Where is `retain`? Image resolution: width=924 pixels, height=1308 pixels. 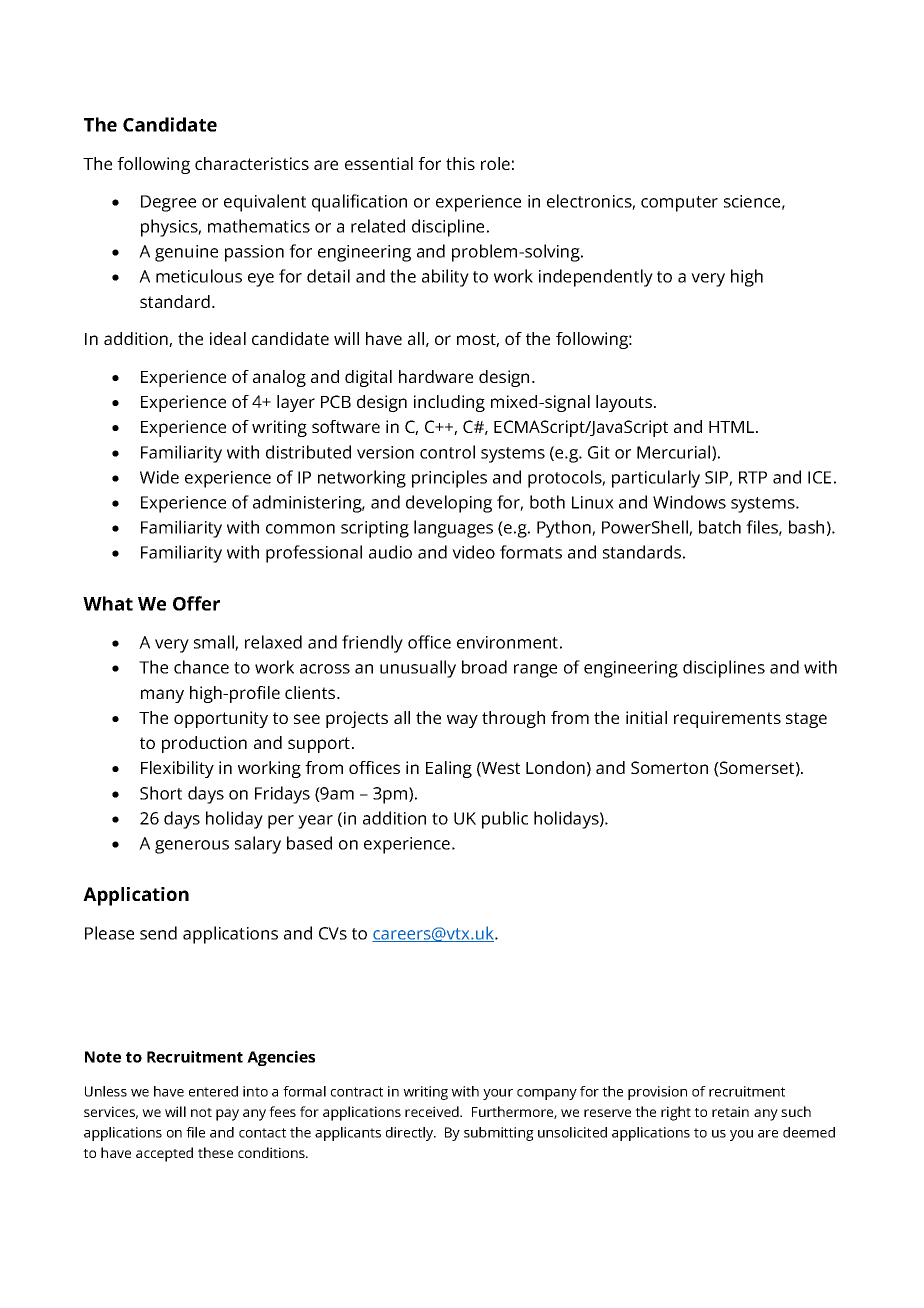 retain is located at coordinates (730, 1111).
